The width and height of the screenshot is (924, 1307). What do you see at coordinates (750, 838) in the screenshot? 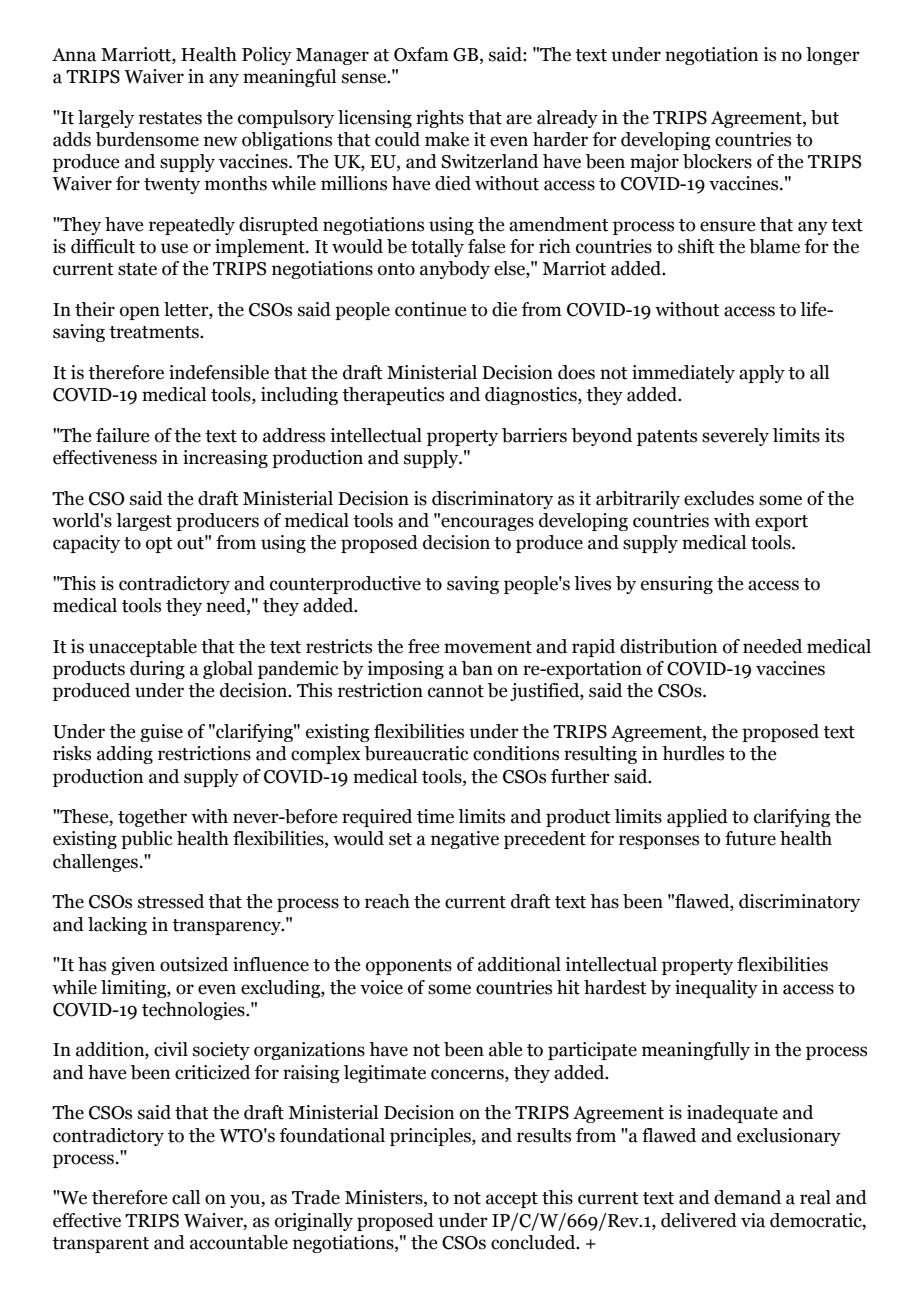
I see `future` at bounding box center [750, 838].
